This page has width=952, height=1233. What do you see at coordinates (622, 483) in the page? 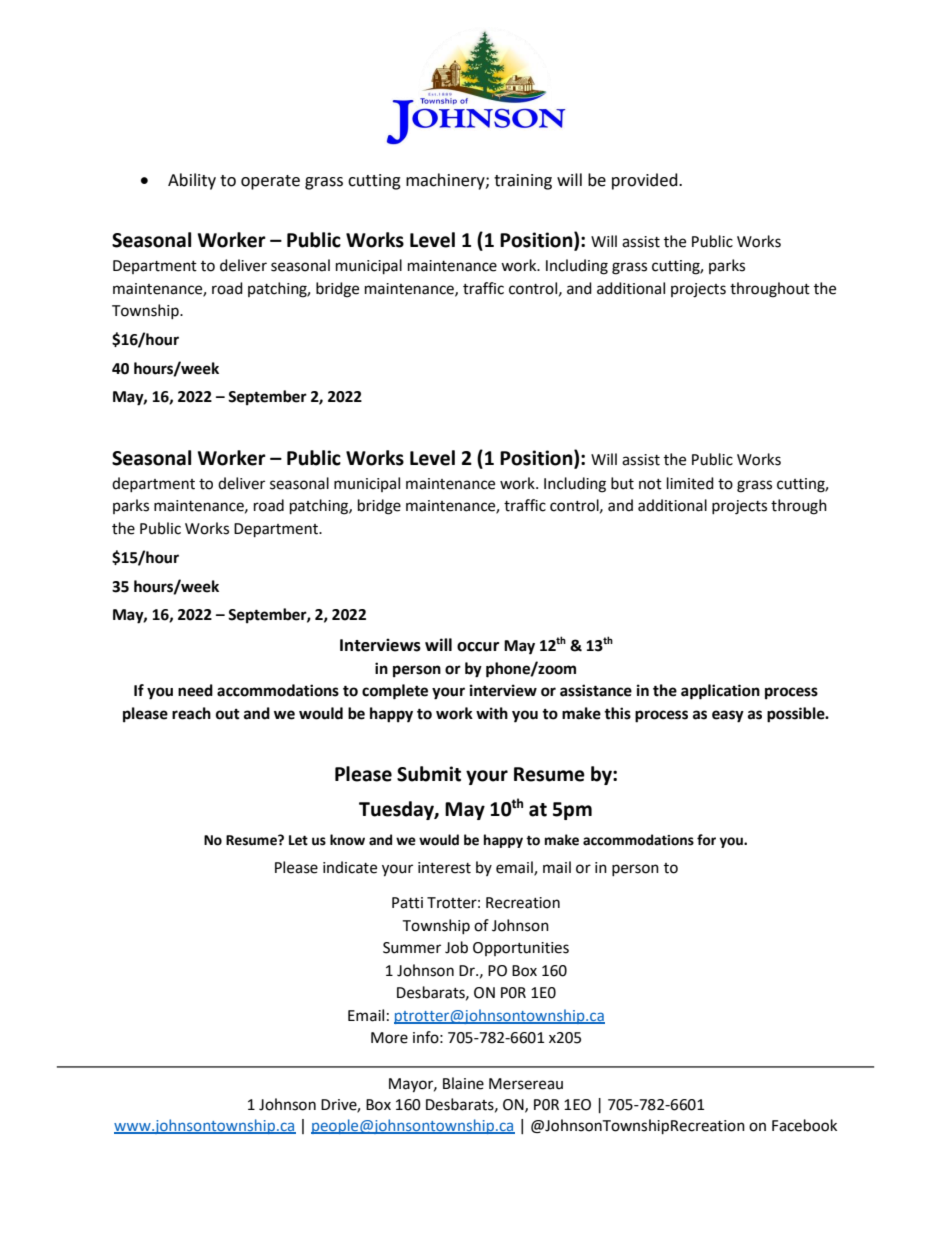
I see `but` at bounding box center [622, 483].
